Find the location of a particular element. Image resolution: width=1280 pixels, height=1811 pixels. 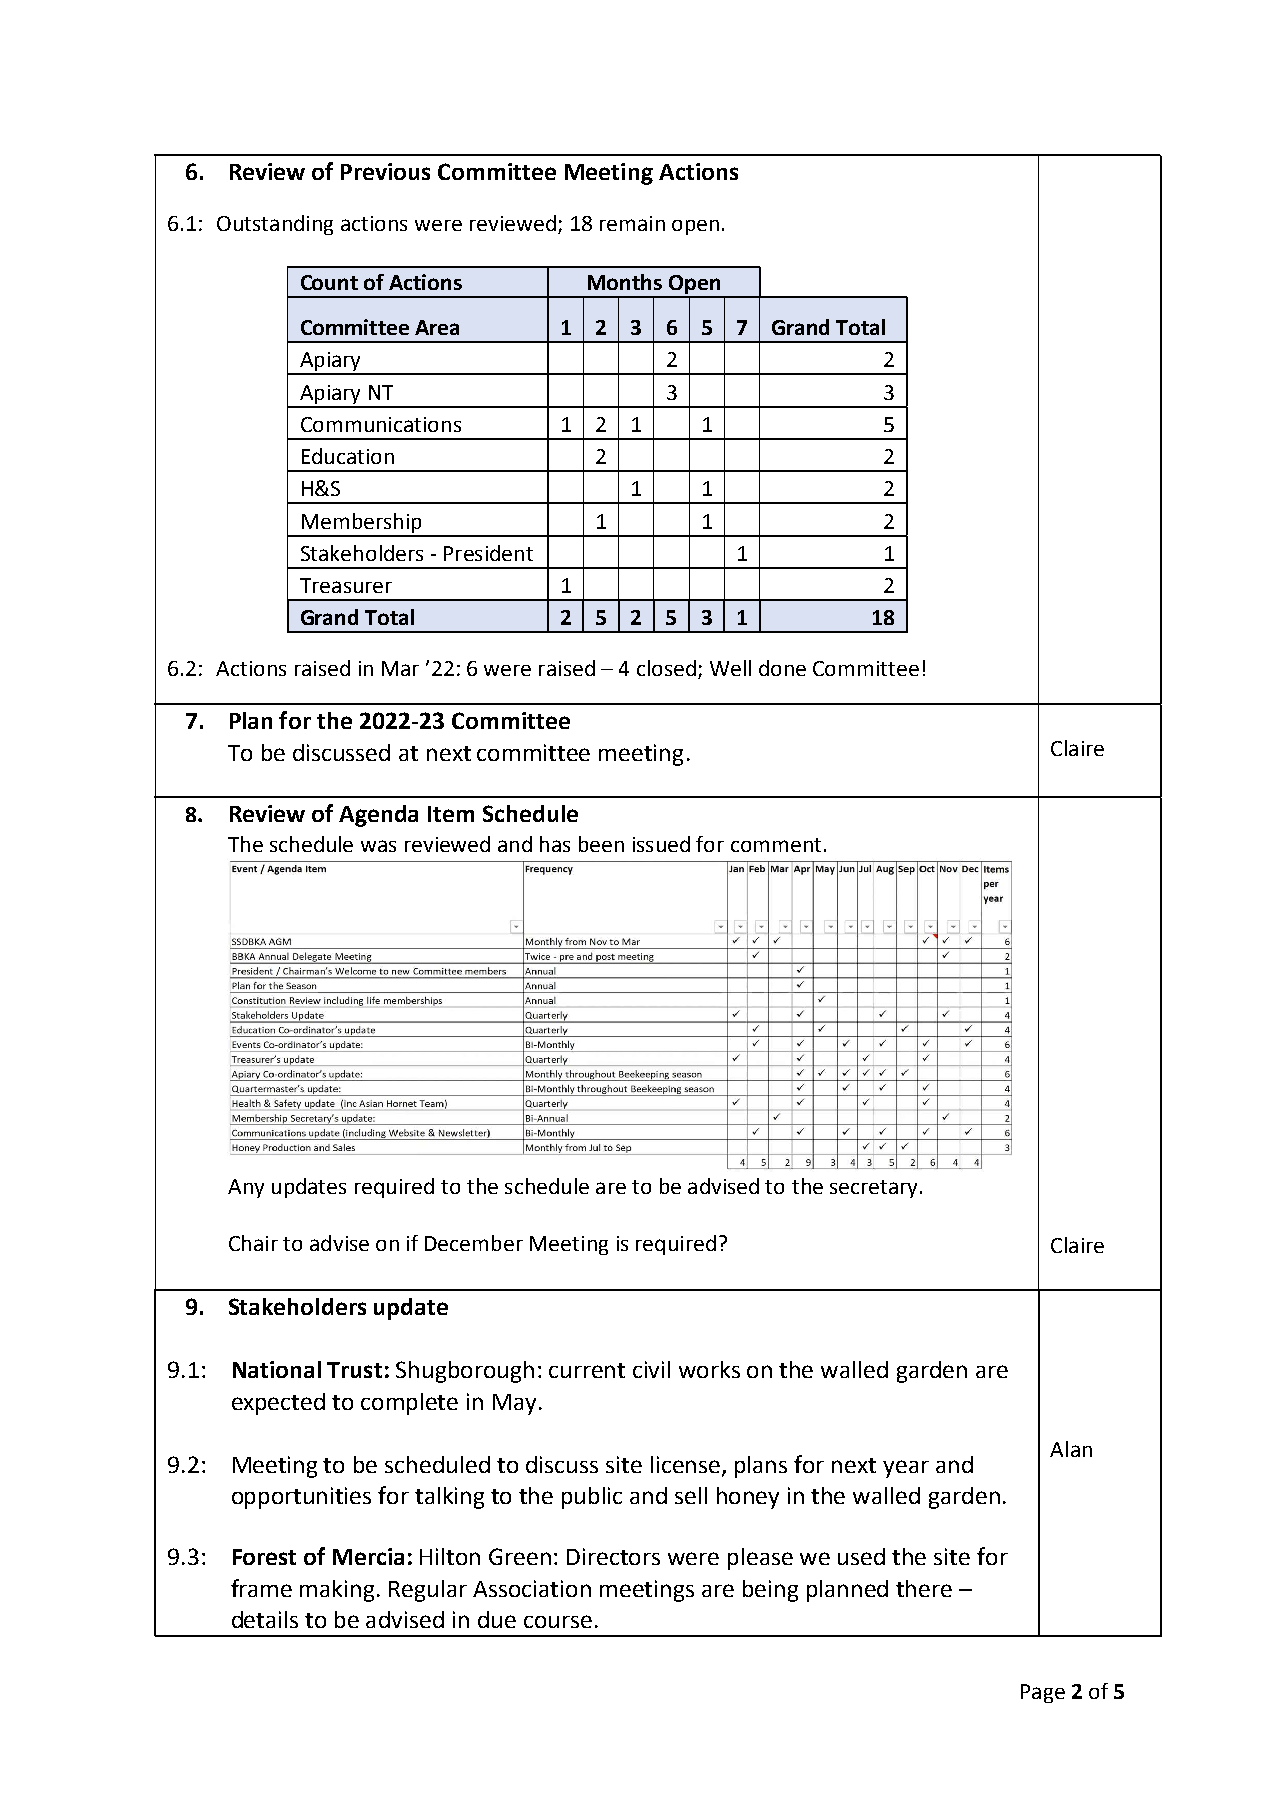

works is located at coordinates (709, 1369).
